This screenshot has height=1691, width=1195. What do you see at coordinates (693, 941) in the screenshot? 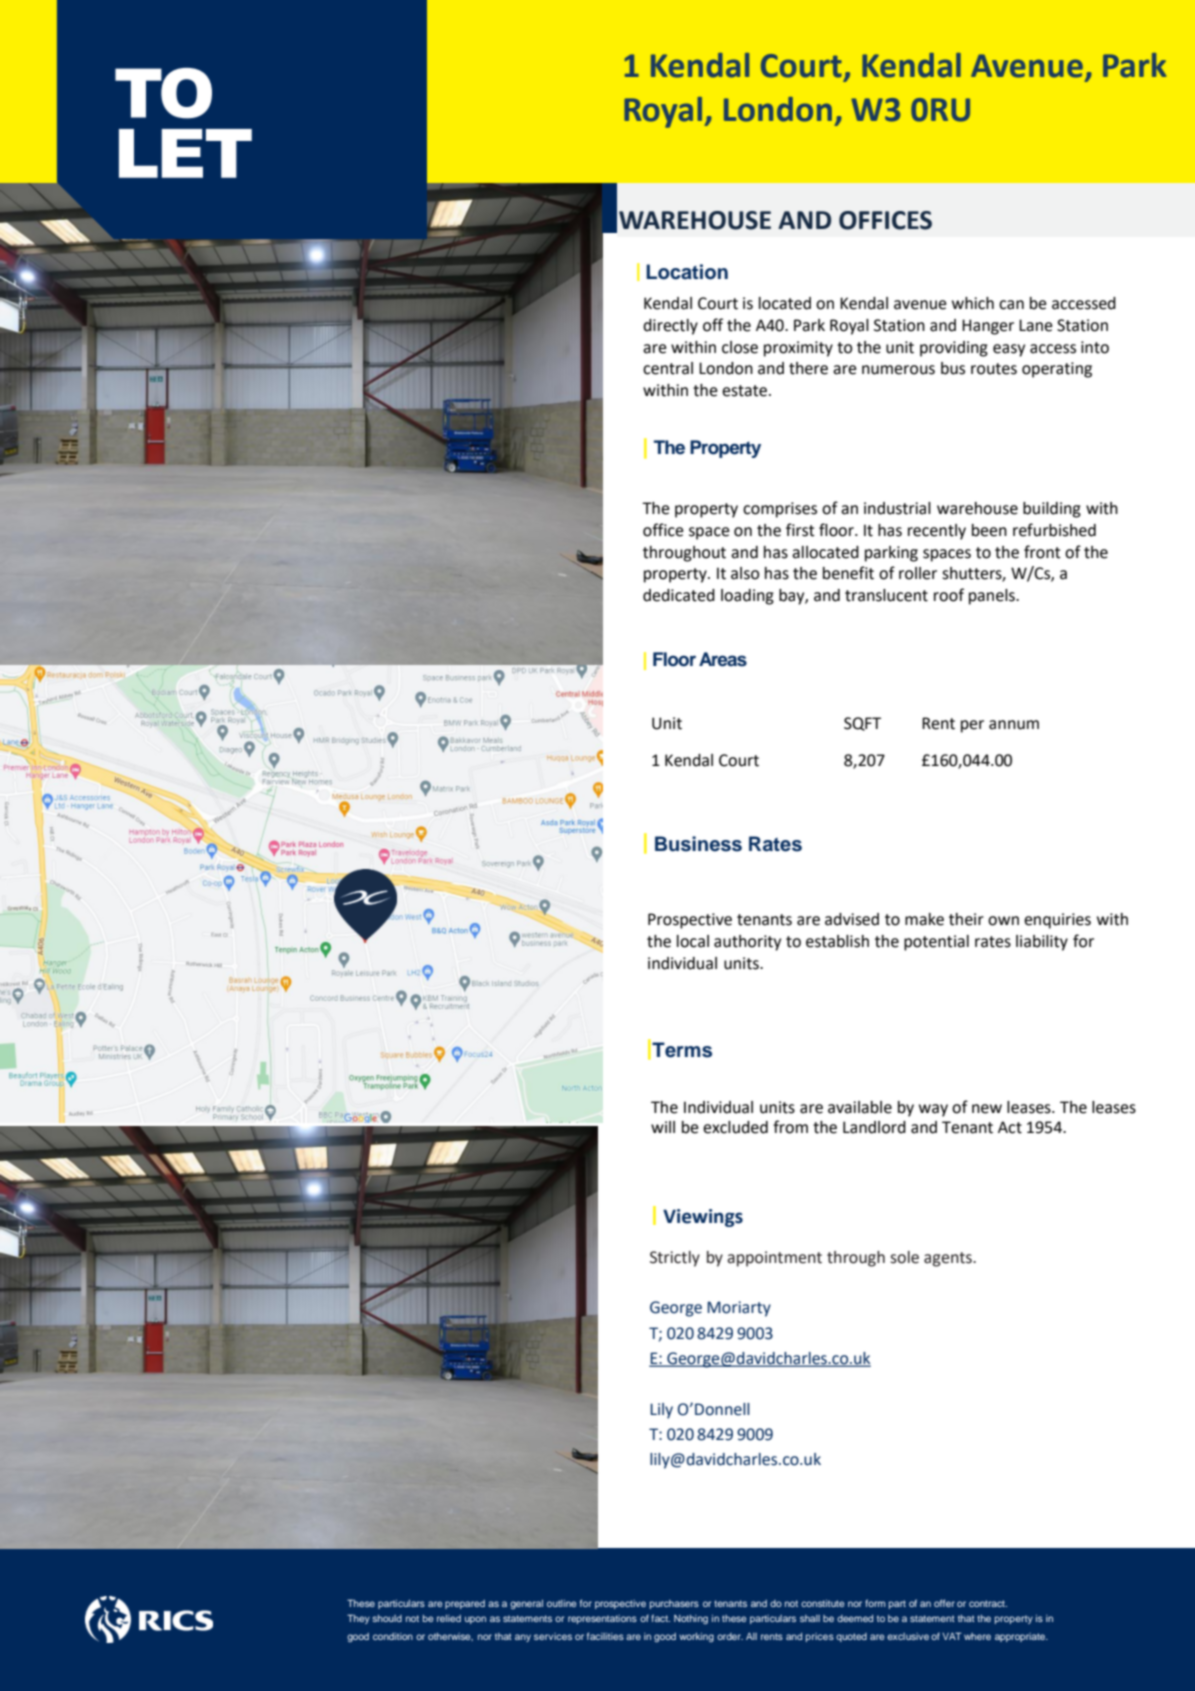
I see `local` at bounding box center [693, 941].
